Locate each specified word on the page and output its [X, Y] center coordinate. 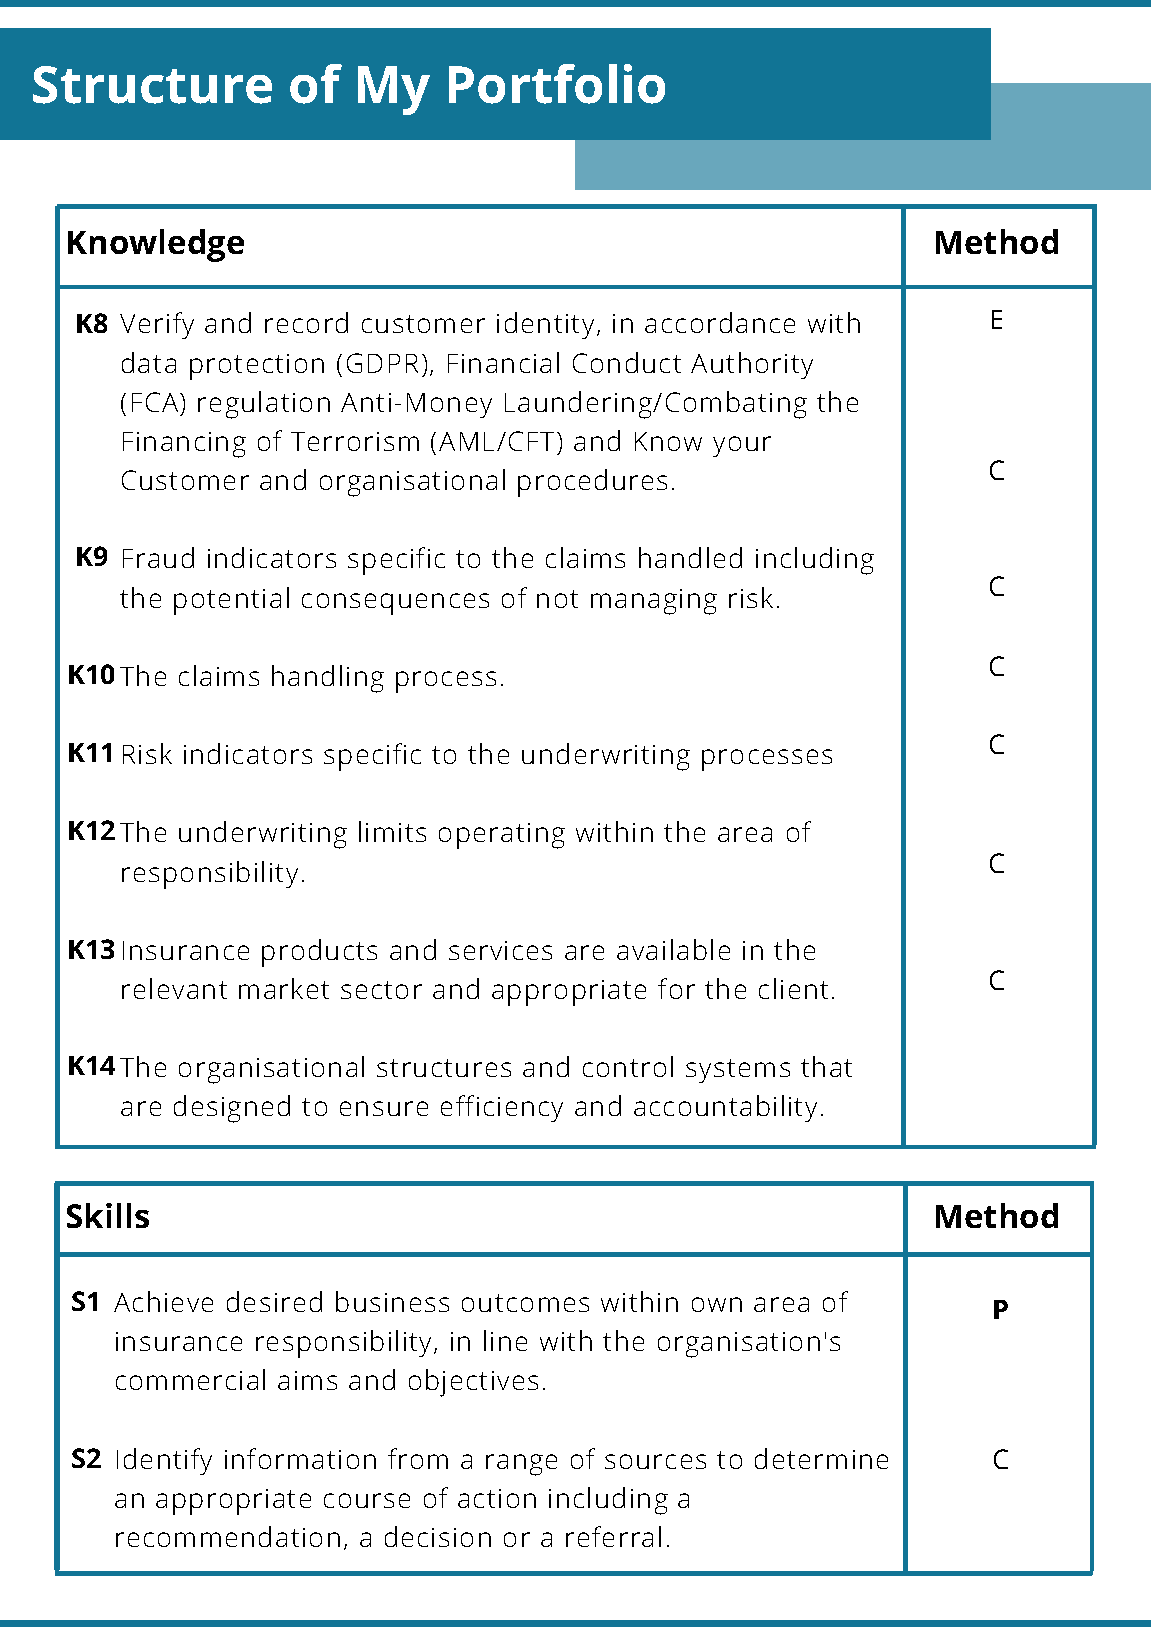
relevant [174, 988]
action [497, 1498]
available [673, 949]
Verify [157, 325]
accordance [720, 322]
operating [502, 836]
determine [821, 1458]
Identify [164, 1461]
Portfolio [557, 84]
